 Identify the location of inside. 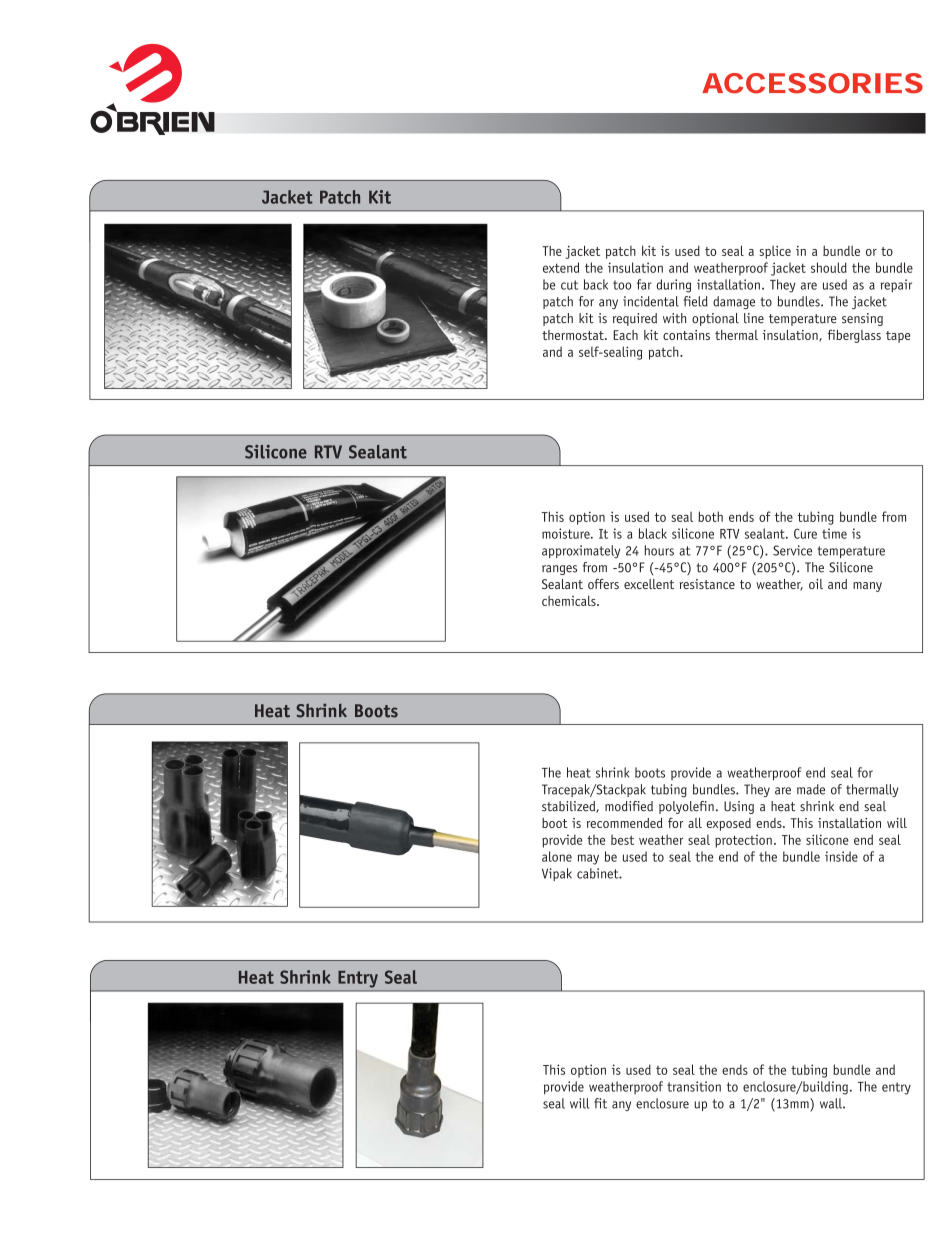
(841, 856).
